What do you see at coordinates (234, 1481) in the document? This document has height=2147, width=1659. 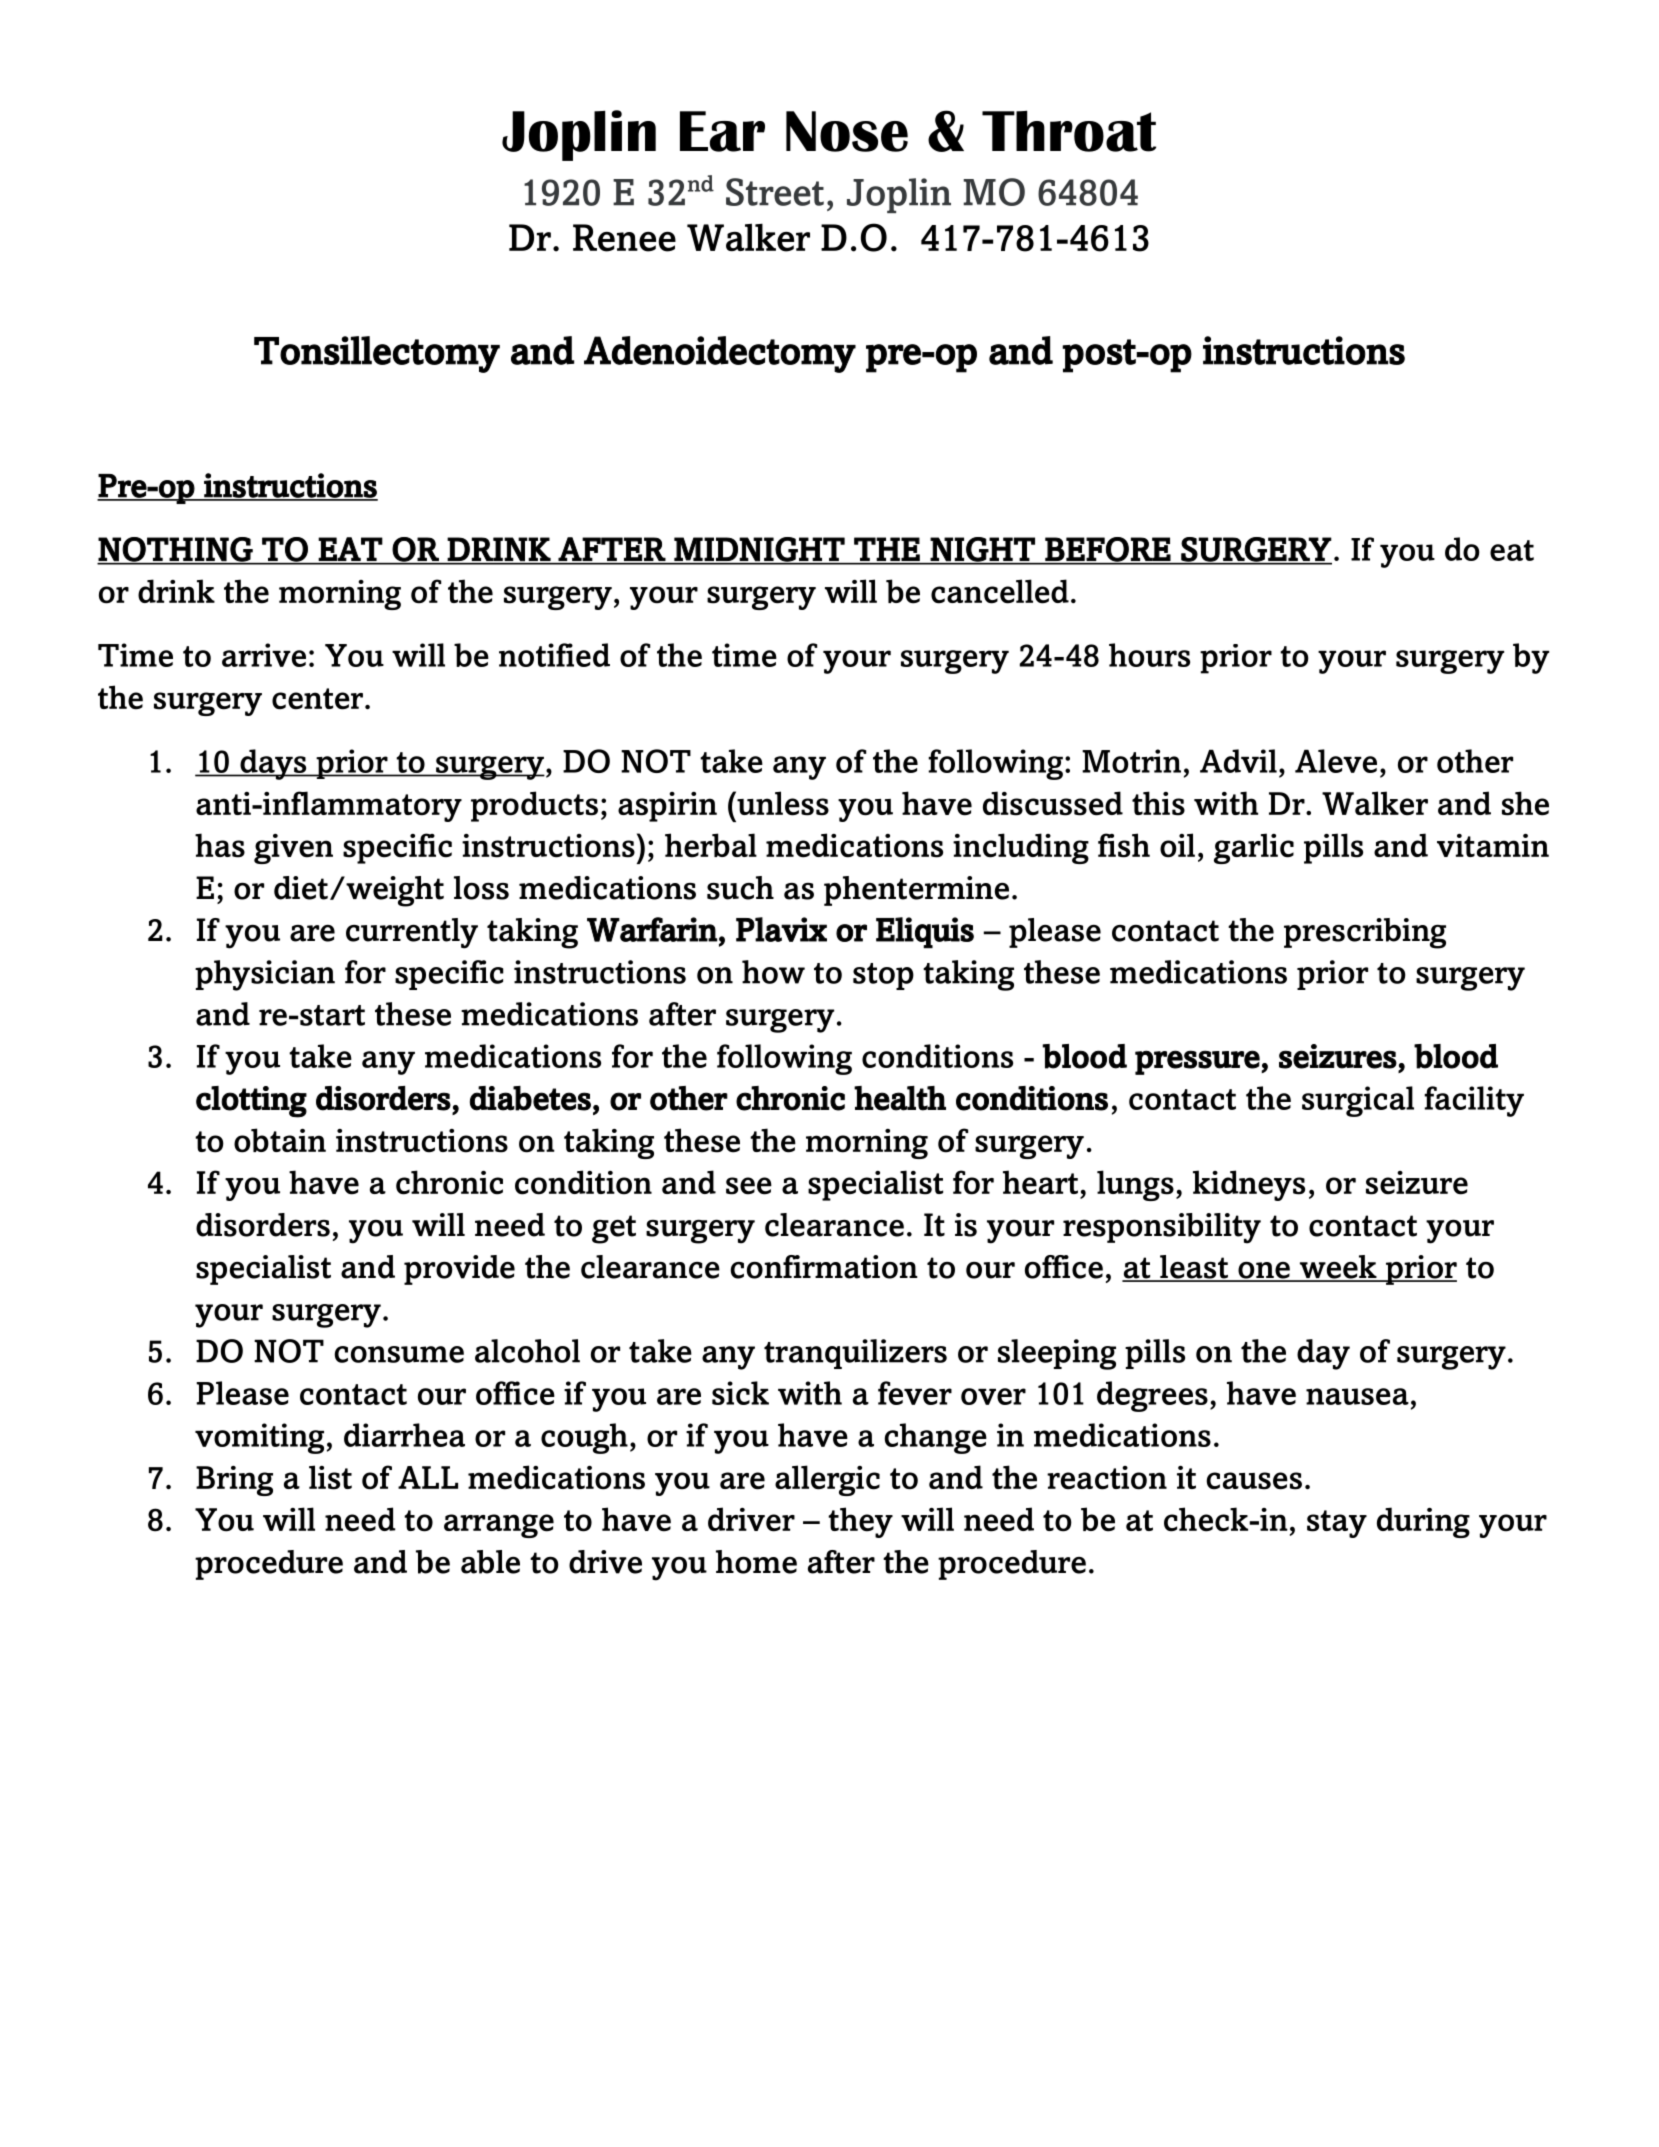 I see `Bring` at bounding box center [234, 1481].
